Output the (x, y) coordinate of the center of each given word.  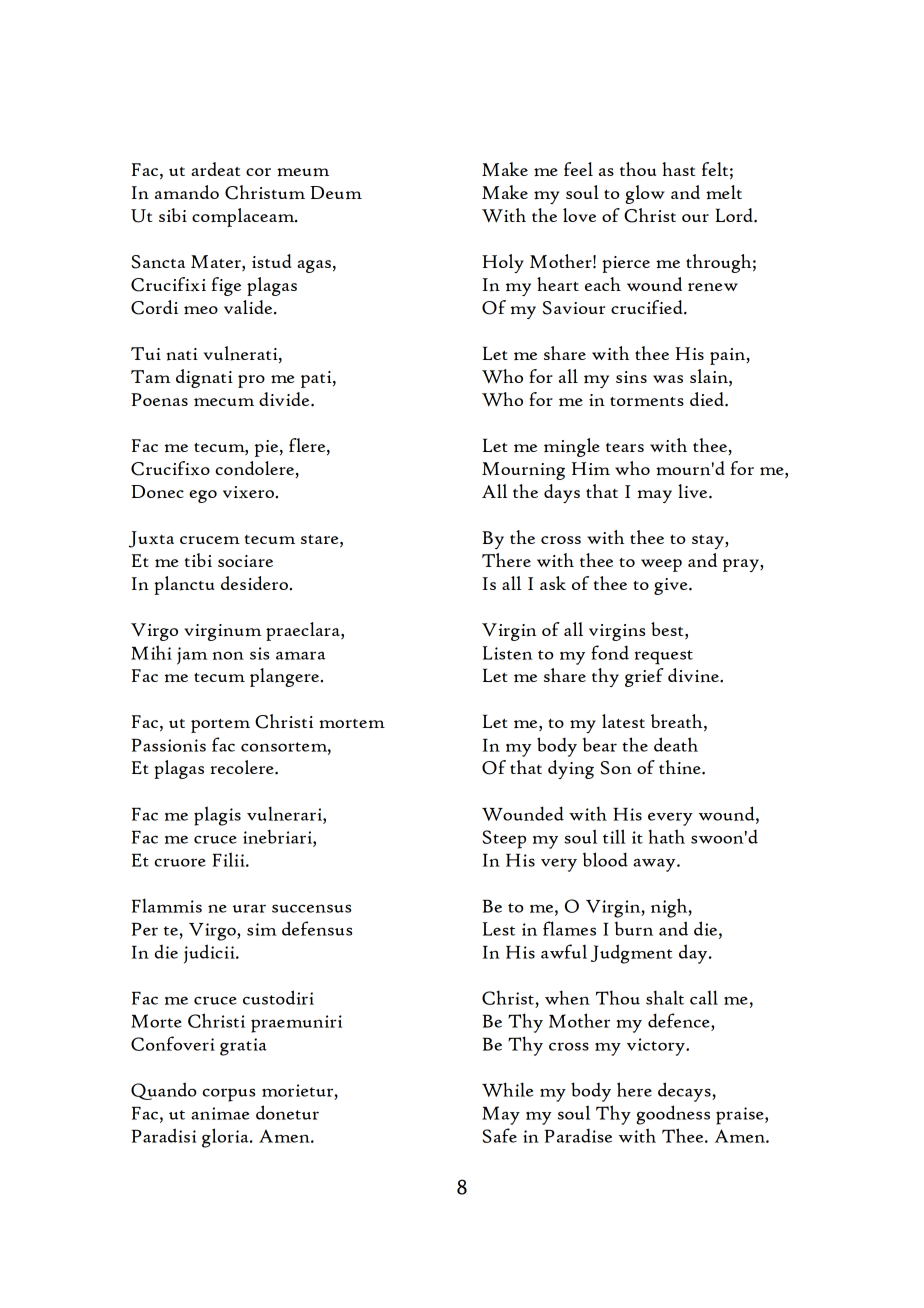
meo (201, 310)
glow (645, 194)
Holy (503, 263)
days (562, 493)
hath (666, 836)
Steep (504, 839)
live (694, 491)
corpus (228, 1095)
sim (262, 929)
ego (203, 496)
